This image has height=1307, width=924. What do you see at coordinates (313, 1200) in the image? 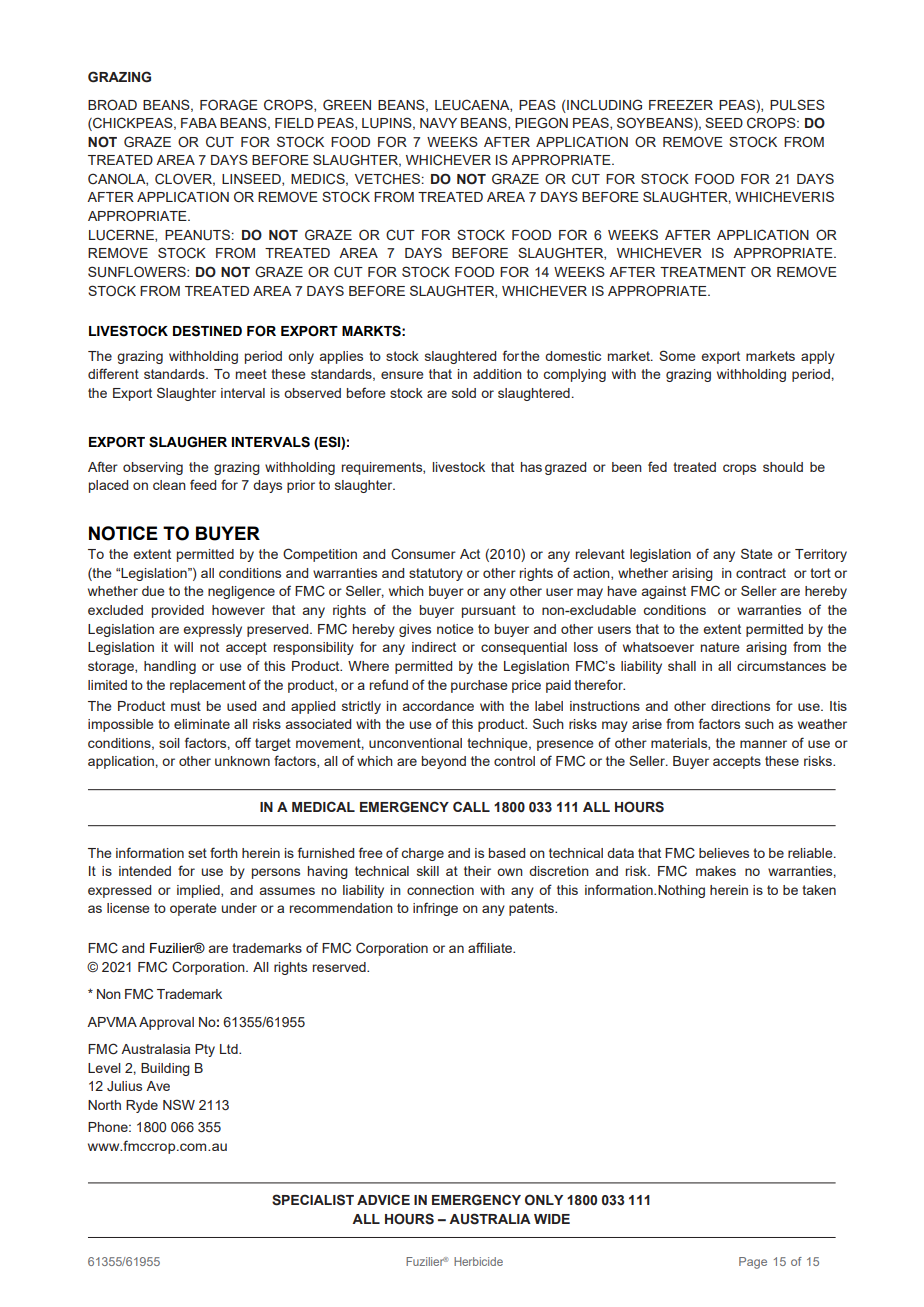
I see `SPECIALIST` at bounding box center [313, 1200].
